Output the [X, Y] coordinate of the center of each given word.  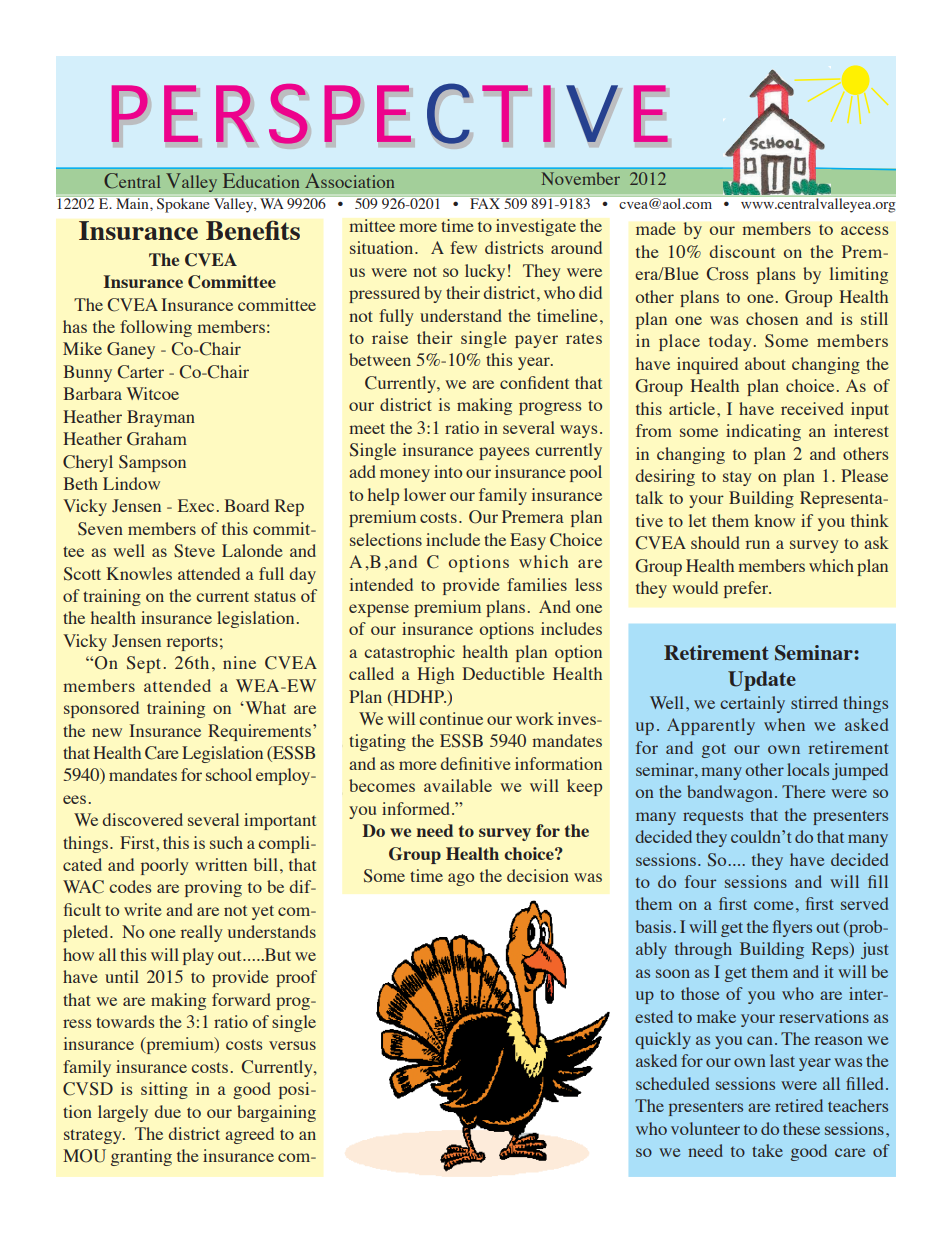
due [168, 1111]
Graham [157, 439]
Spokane [183, 205]
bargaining [276, 1113]
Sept [144, 664]
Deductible [503, 673]
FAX [485, 203]
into [448, 471]
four [700, 881]
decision [538, 875]
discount [742, 251]
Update [762, 681]
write [143, 909]
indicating [763, 432]
